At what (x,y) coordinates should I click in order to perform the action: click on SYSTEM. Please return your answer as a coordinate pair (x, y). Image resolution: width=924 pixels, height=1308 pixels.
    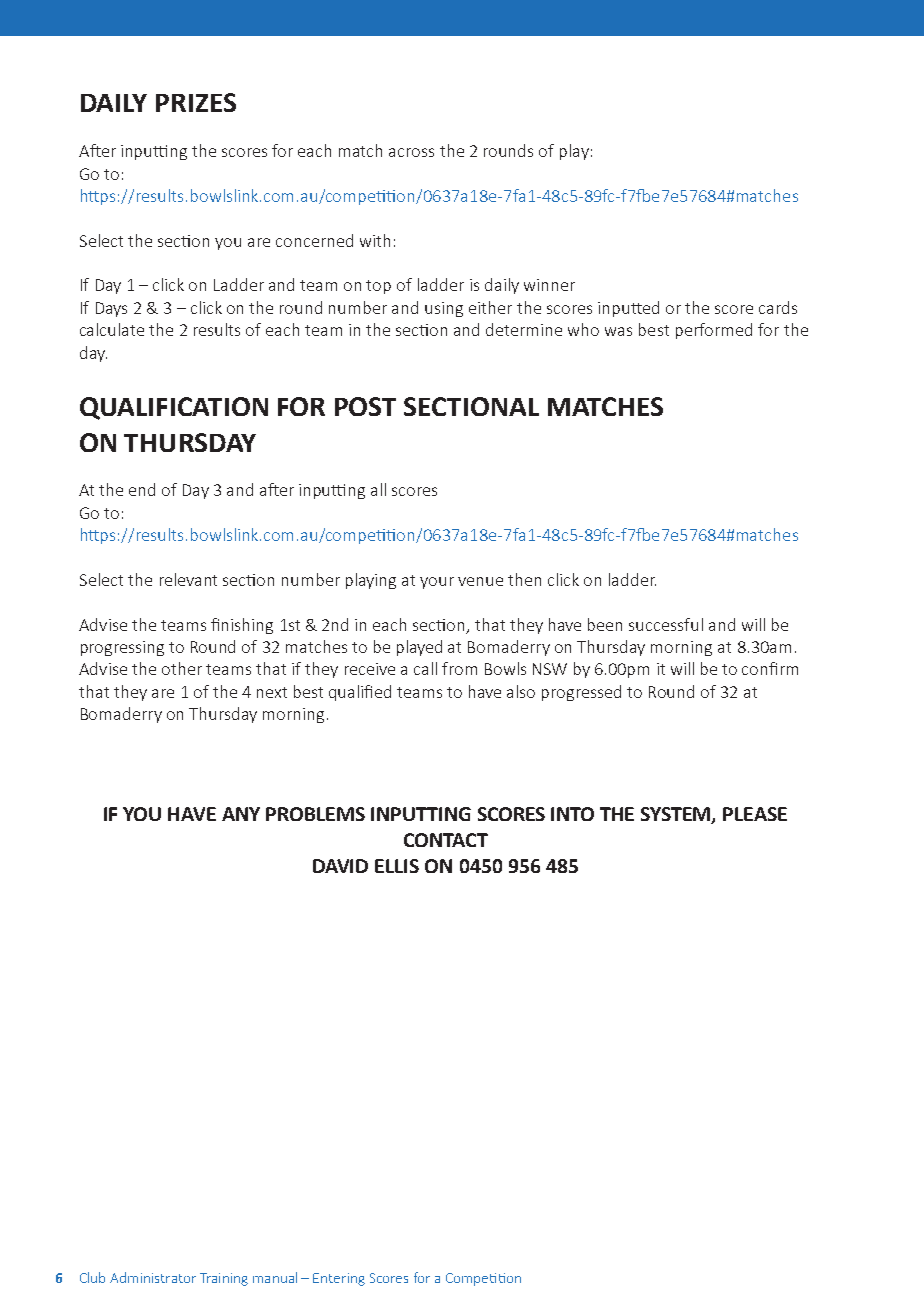
    Looking at the image, I should click on (677, 815).
